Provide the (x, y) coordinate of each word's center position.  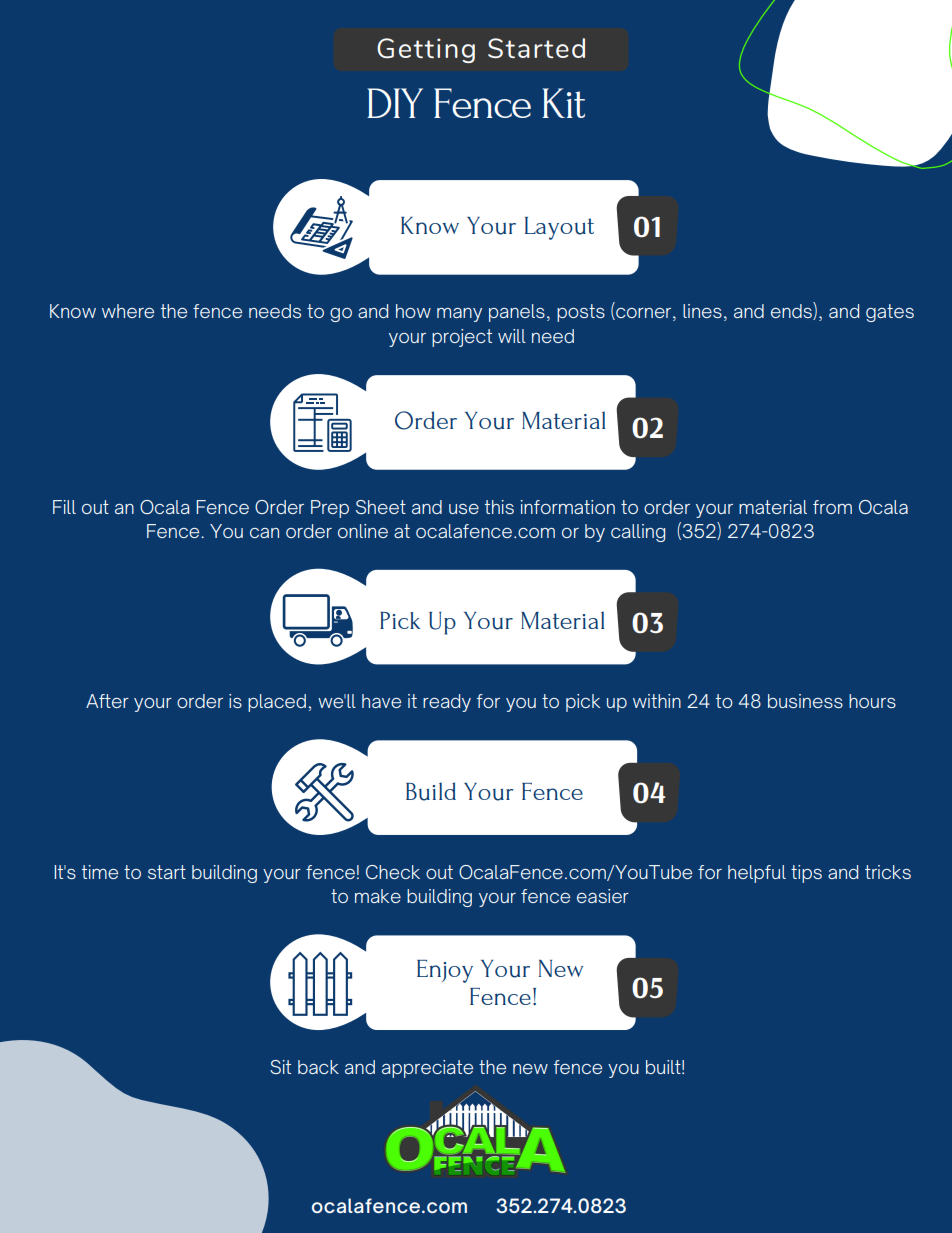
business (805, 701)
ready (447, 703)
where (128, 311)
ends (792, 311)
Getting (426, 50)
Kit (563, 103)
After (107, 701)
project (462, 338)
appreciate (427, 1069)
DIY (395, 103)
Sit (280, 1067)
